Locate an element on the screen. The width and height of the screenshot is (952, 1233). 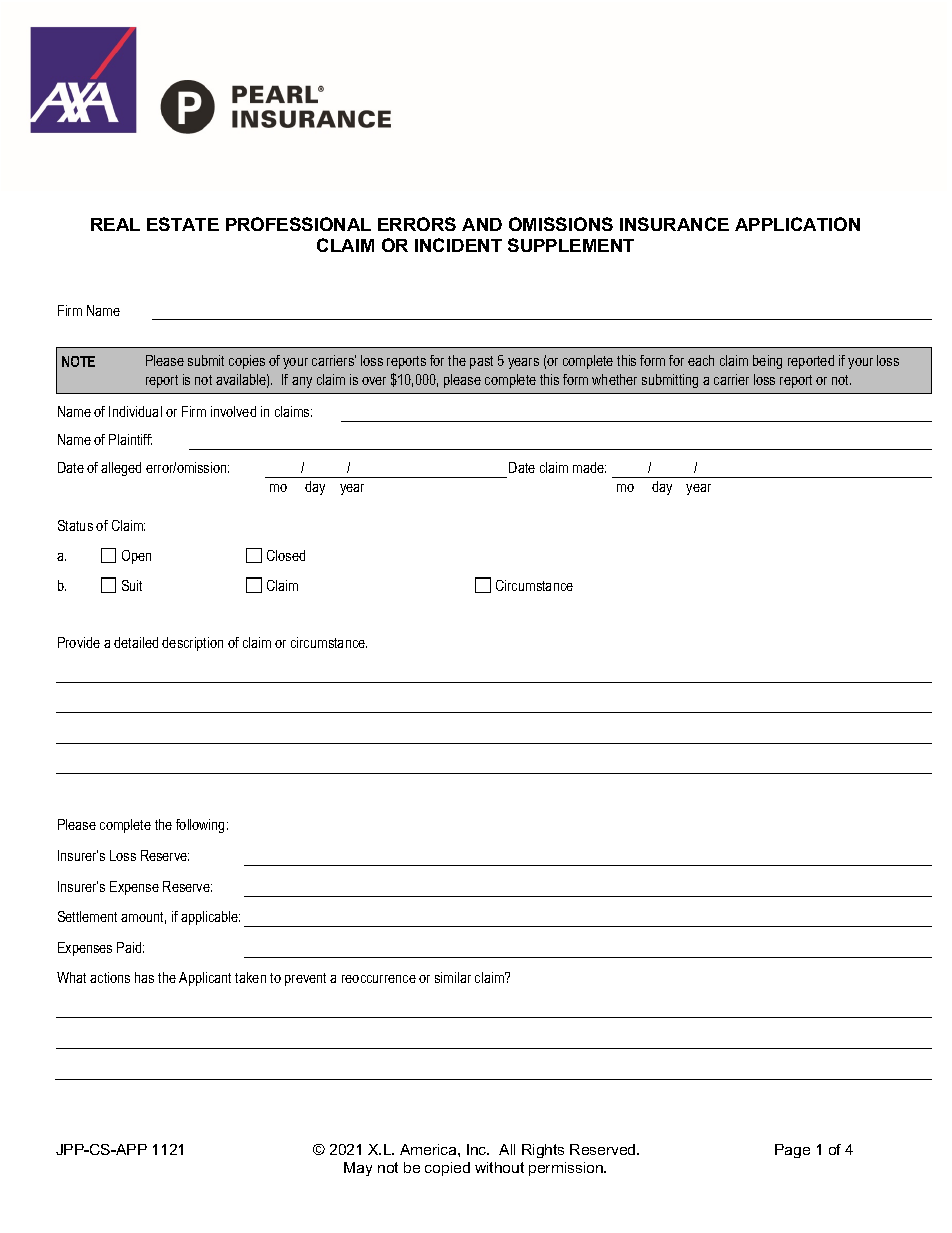
America is located at coordinates (429, 1149).
